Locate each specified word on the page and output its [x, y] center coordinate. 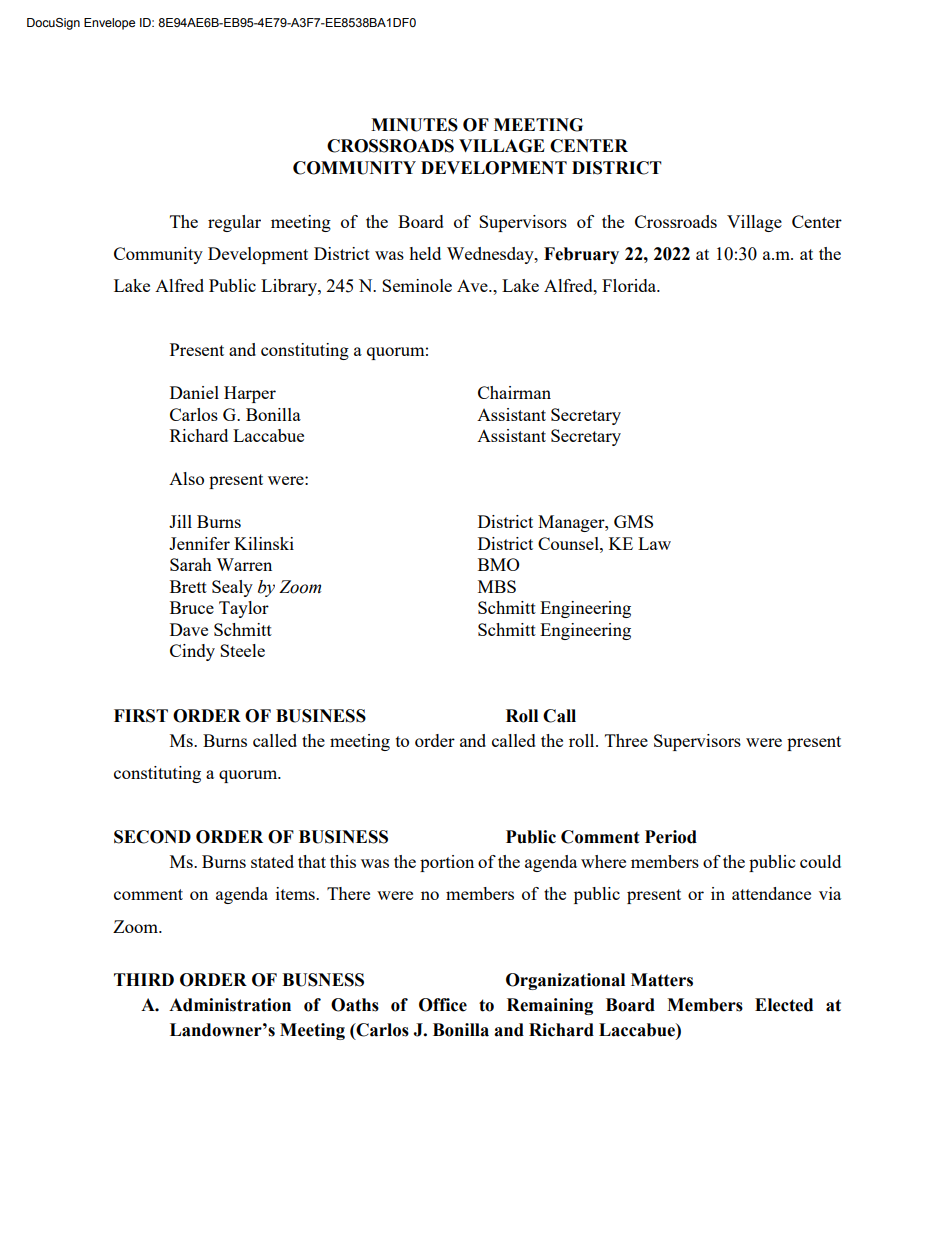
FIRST [141, 716]
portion [447, 863]
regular [234, 223]
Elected [784, 1005]
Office [443, 1005]
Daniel [194, 392]
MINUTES [414, 125]
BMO [499, 564]
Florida [630, 285]
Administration [230, 1005]
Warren [244, 564]
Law [654, 543]
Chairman [514, 392]
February [581, 255]
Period [671, 837]
